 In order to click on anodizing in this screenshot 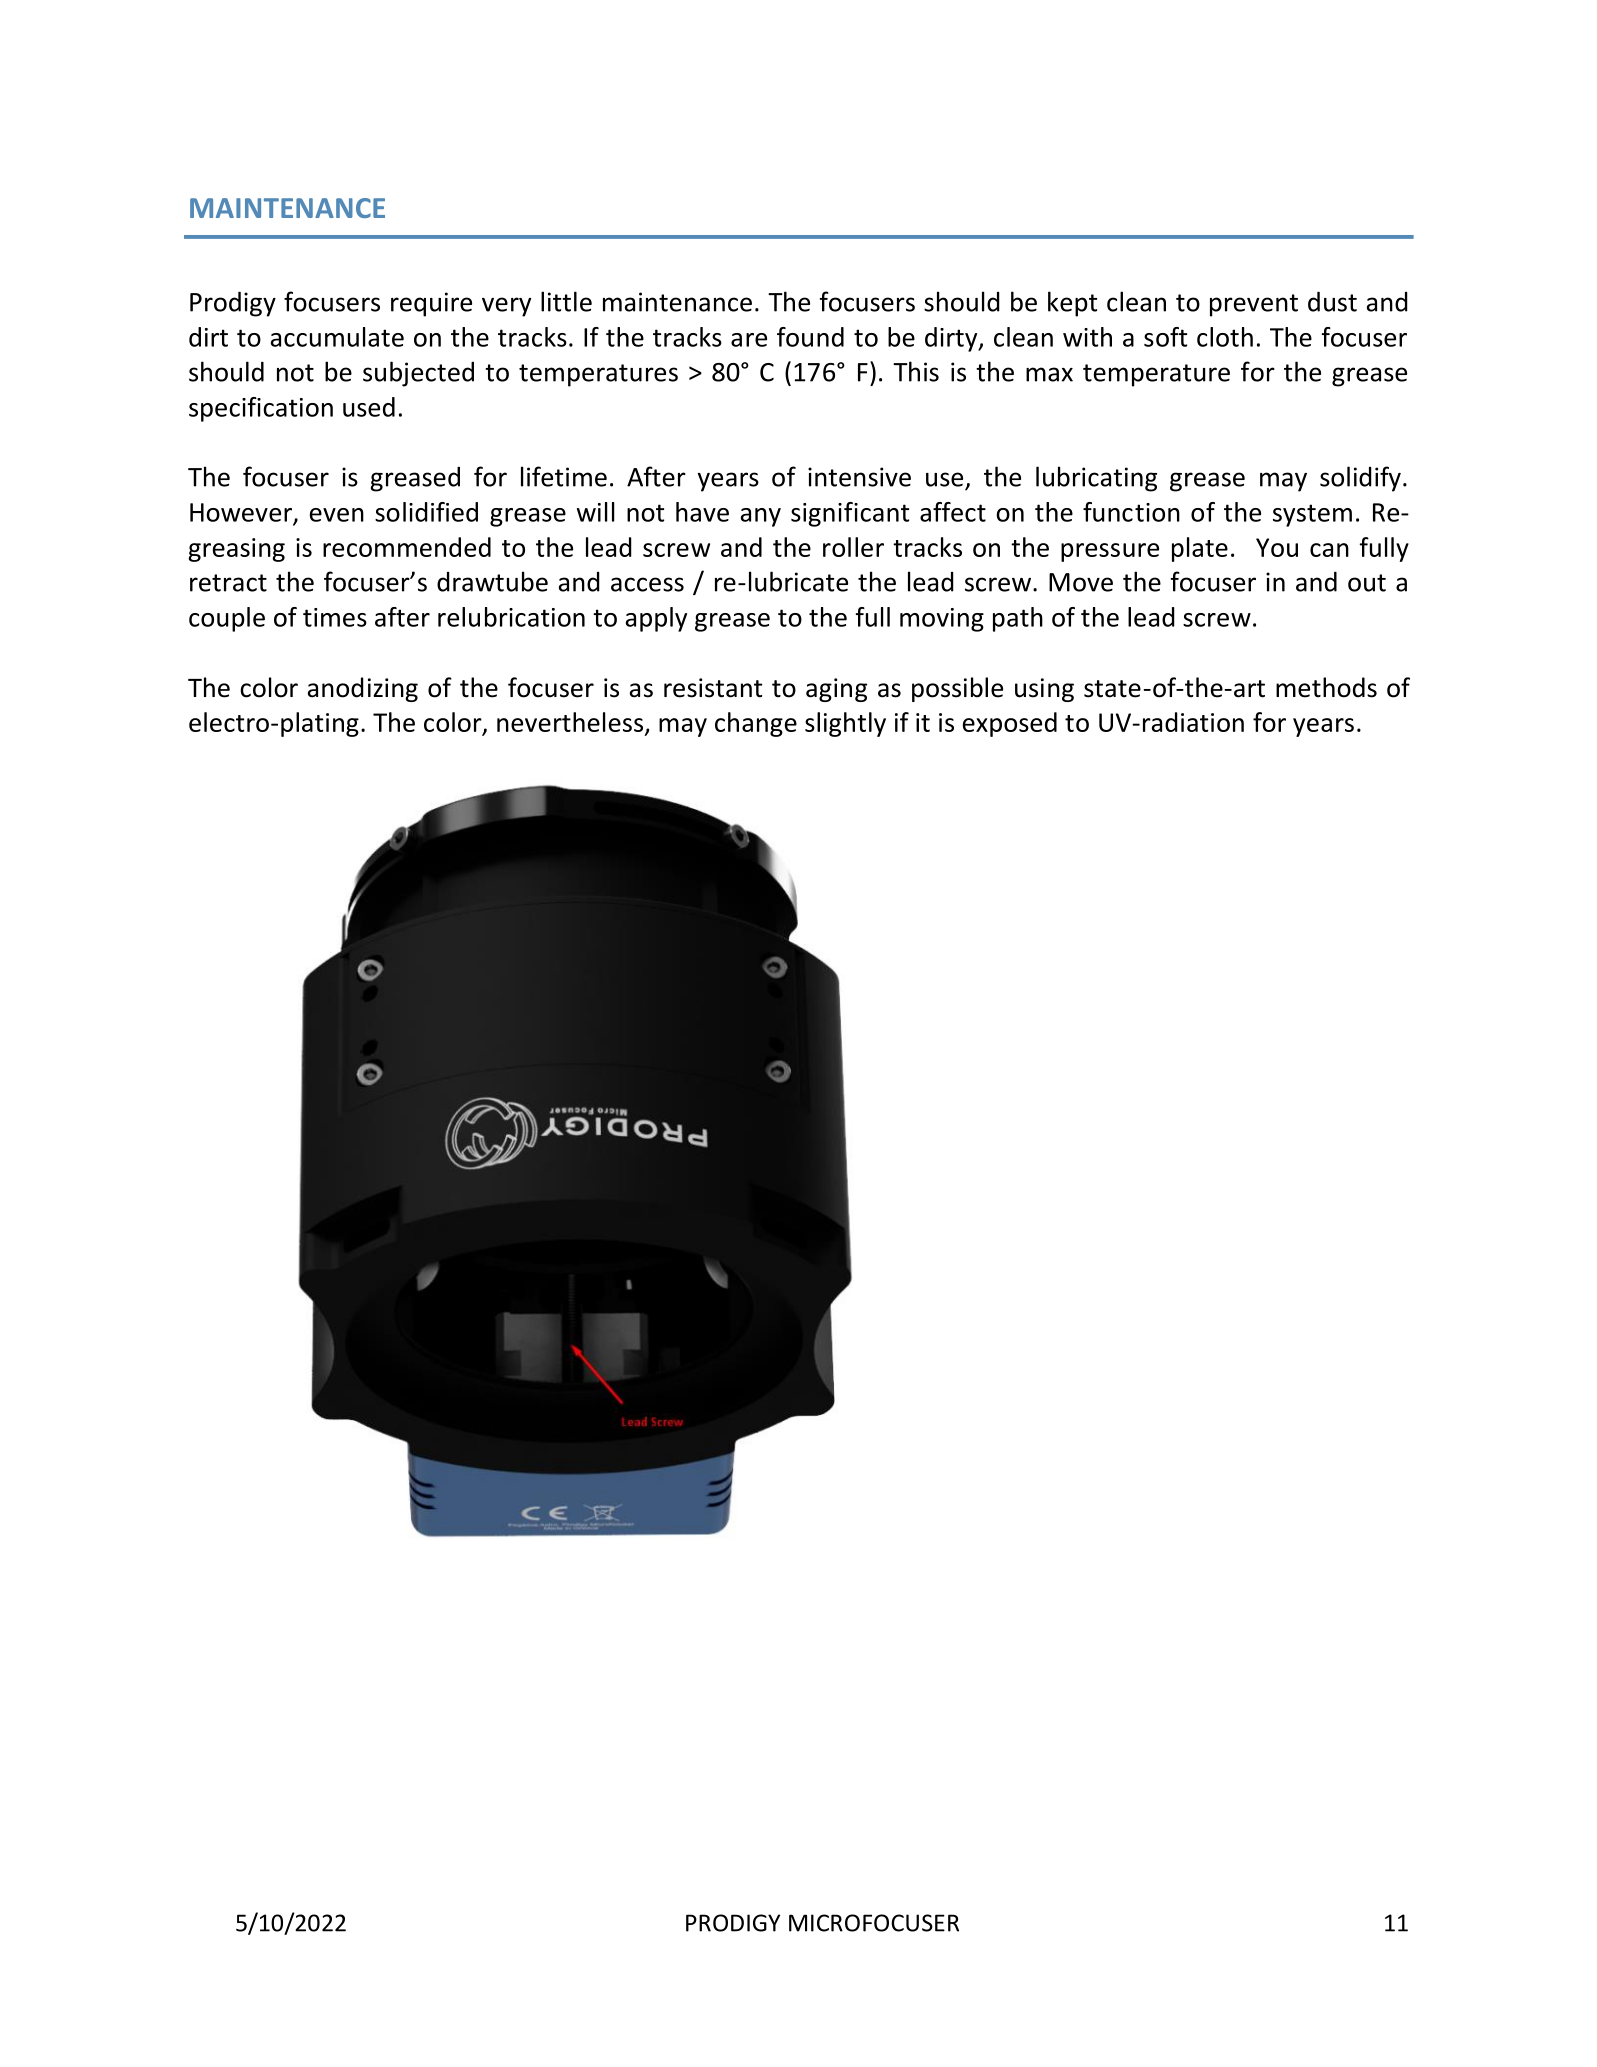, I will do `click(363, 689)`.
